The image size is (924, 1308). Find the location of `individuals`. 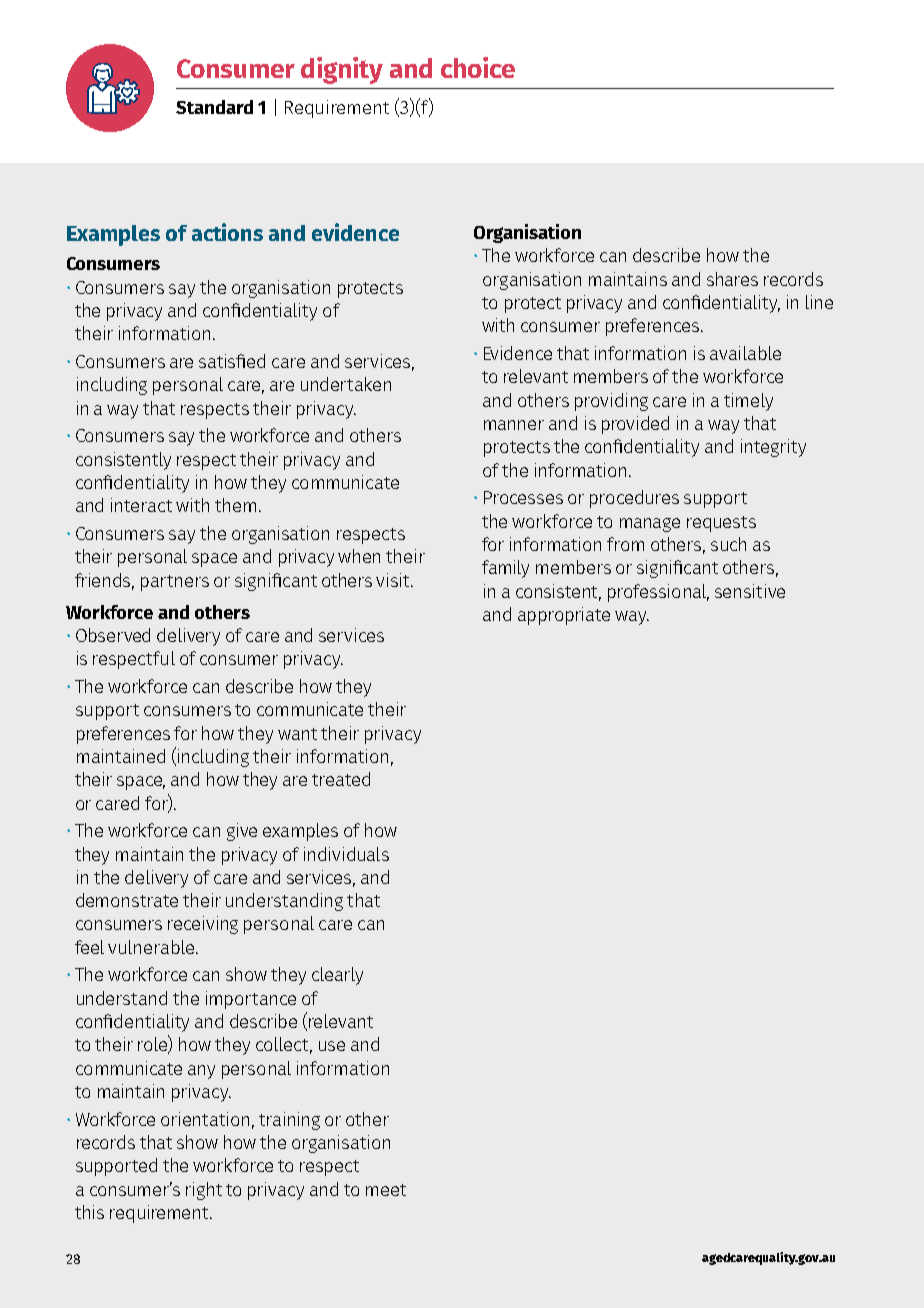

individuals is located at coordinates (346, 854).
